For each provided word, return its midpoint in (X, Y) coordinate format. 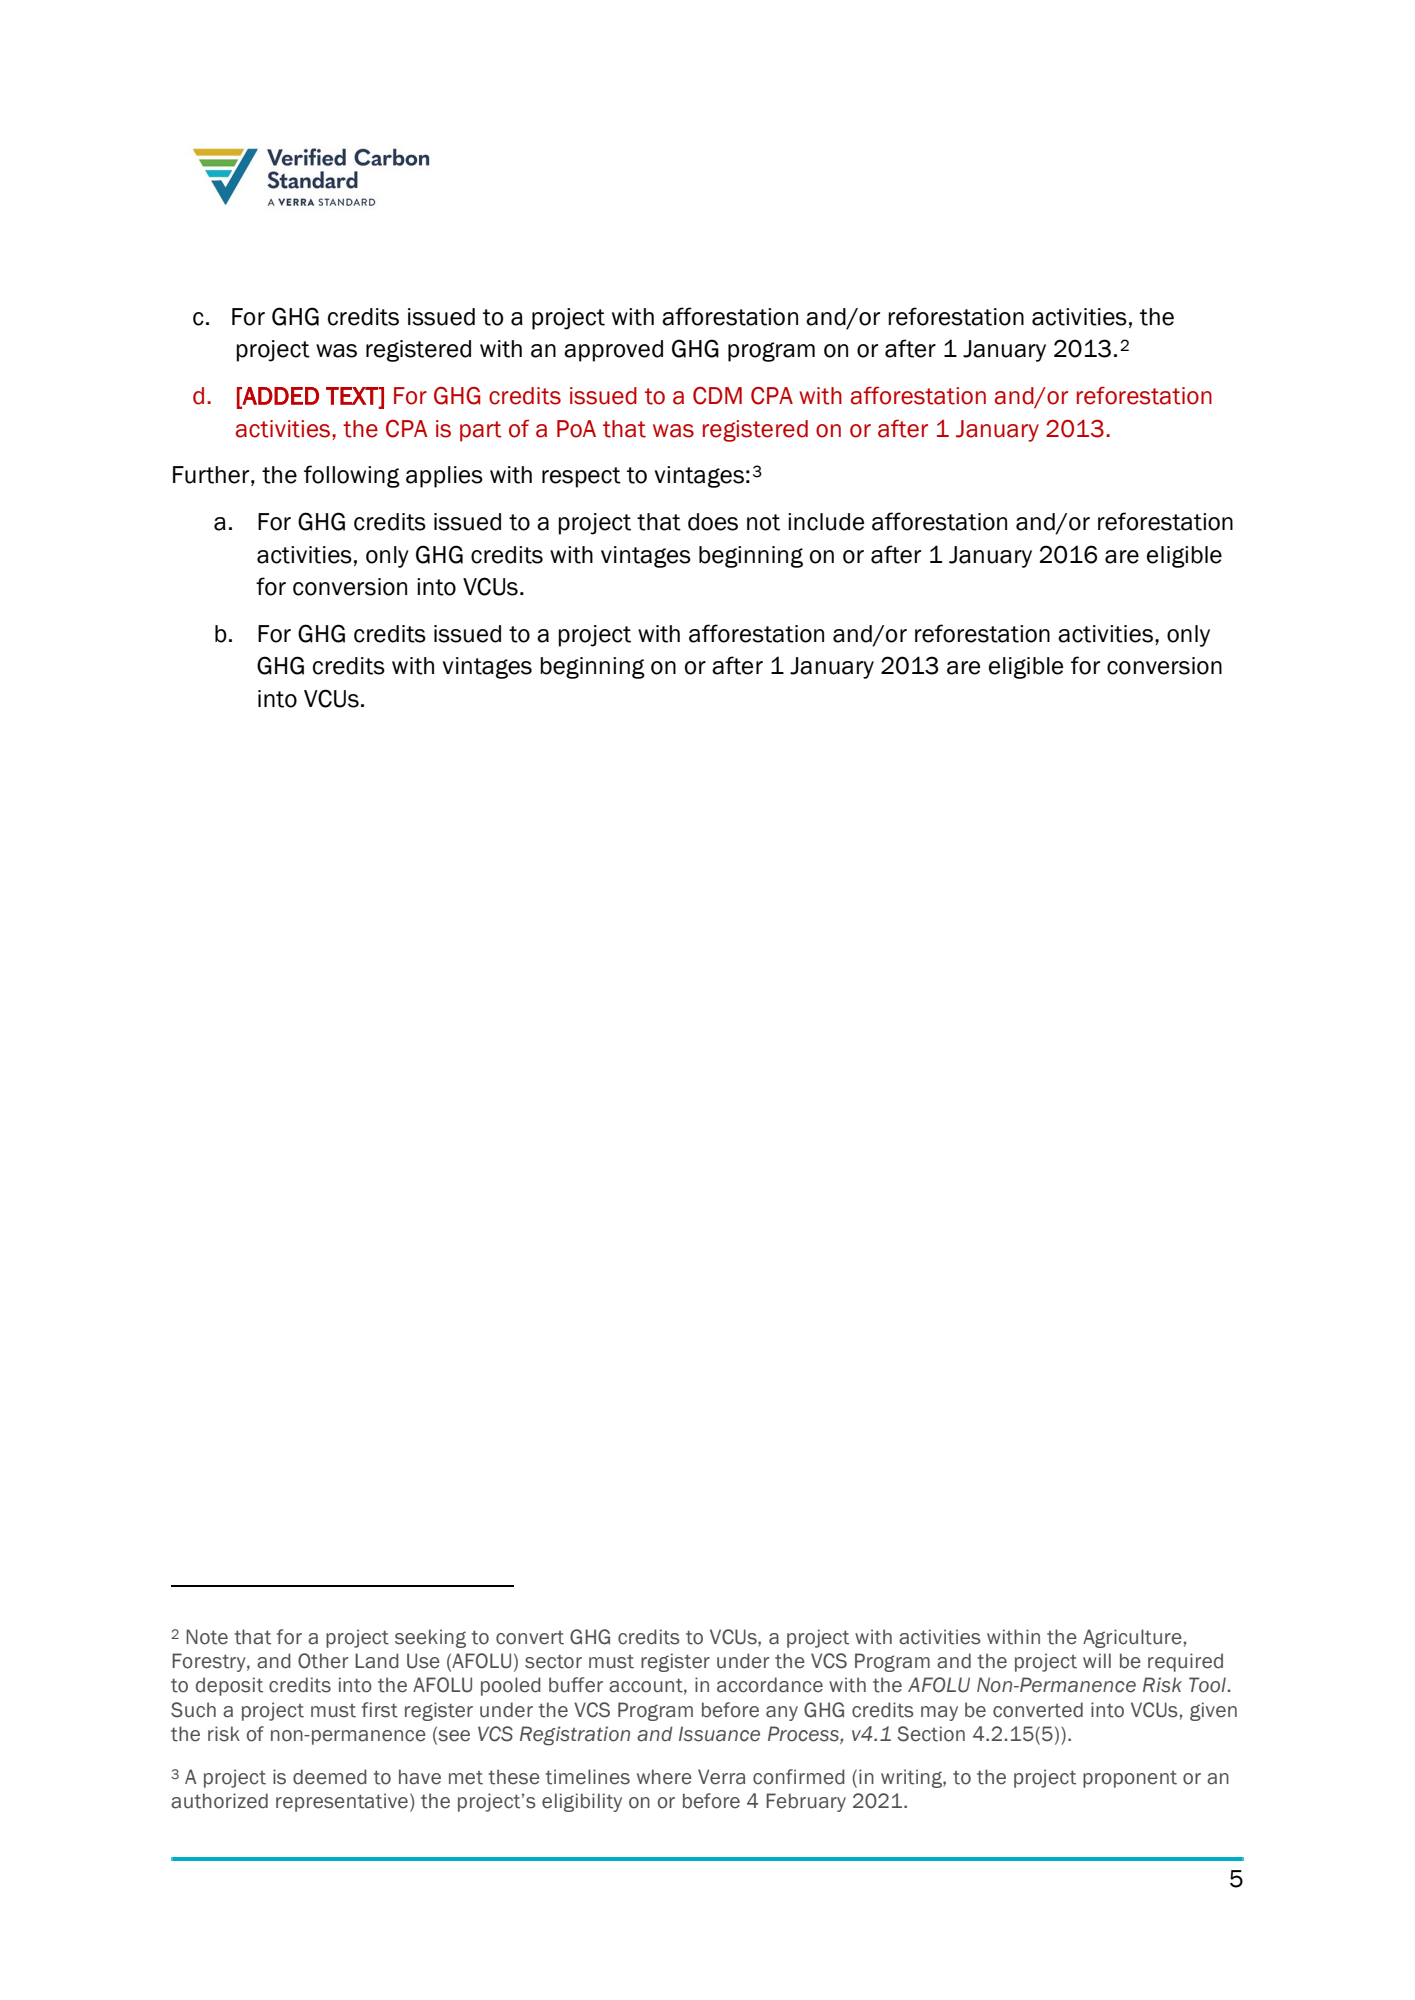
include (826, 522)
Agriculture (1132, 1638)
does (713, 522)
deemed (330, 1777)
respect (581, 477)
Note (207, 1637)
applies (444, 477)
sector (553, 1661)
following (352, 476)
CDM (717, 396)
